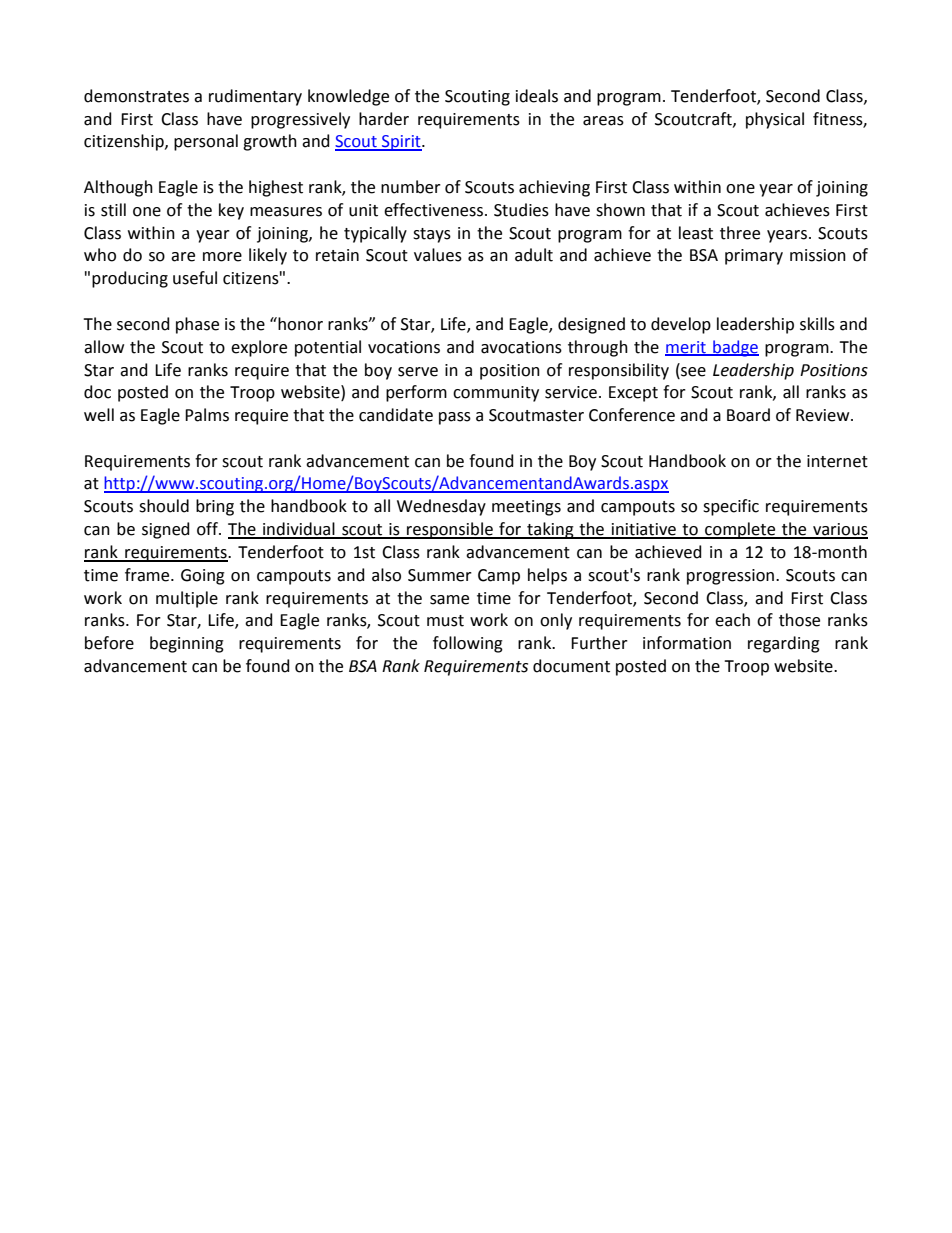 This screenshot has height=1233, width=952. What do you see at coordinates (418, 372) in the screenshot?
I see `serve` at bounding box center [418, 372].
